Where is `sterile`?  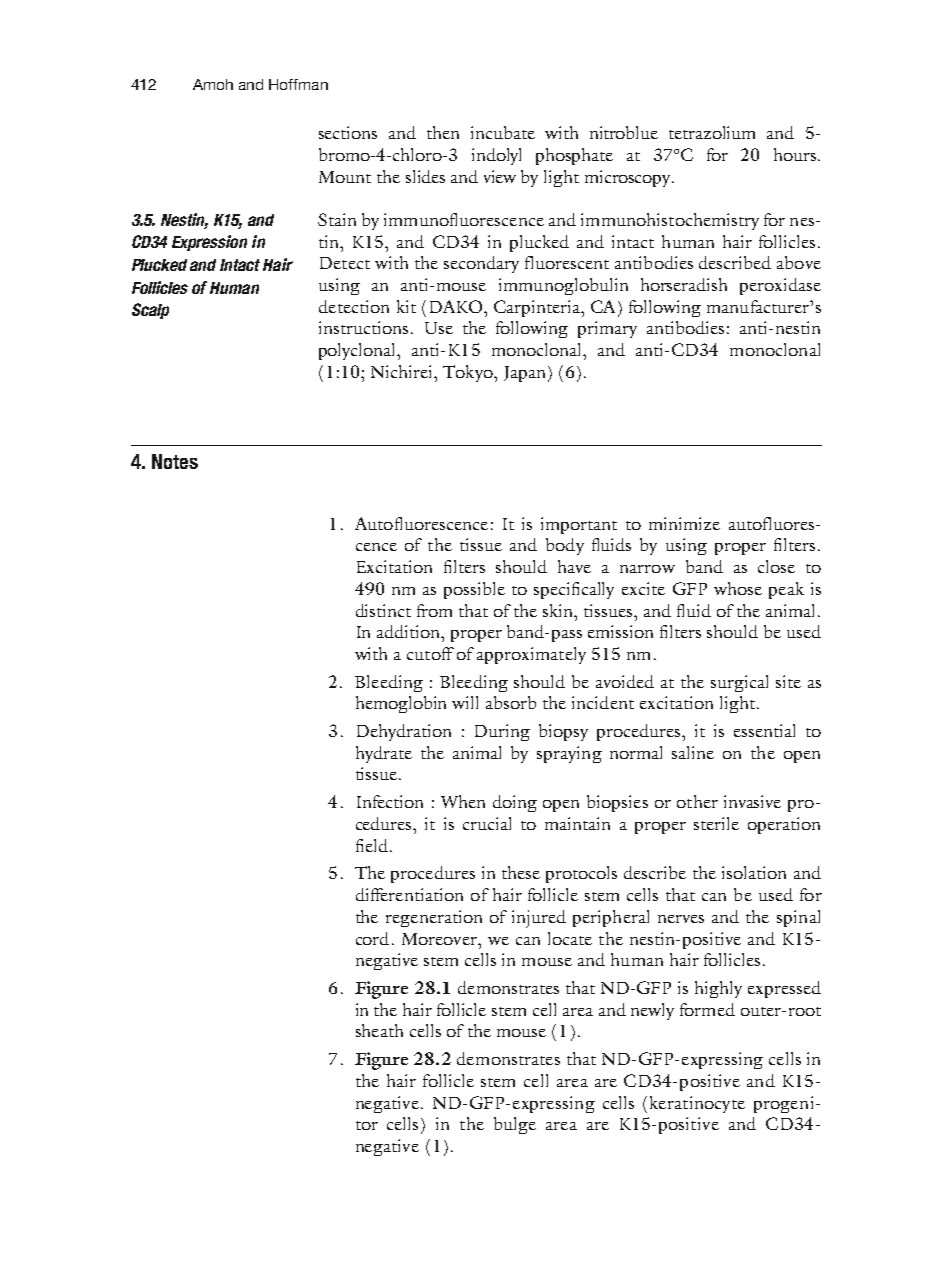
sterile is located at coordinates (716, 823).
